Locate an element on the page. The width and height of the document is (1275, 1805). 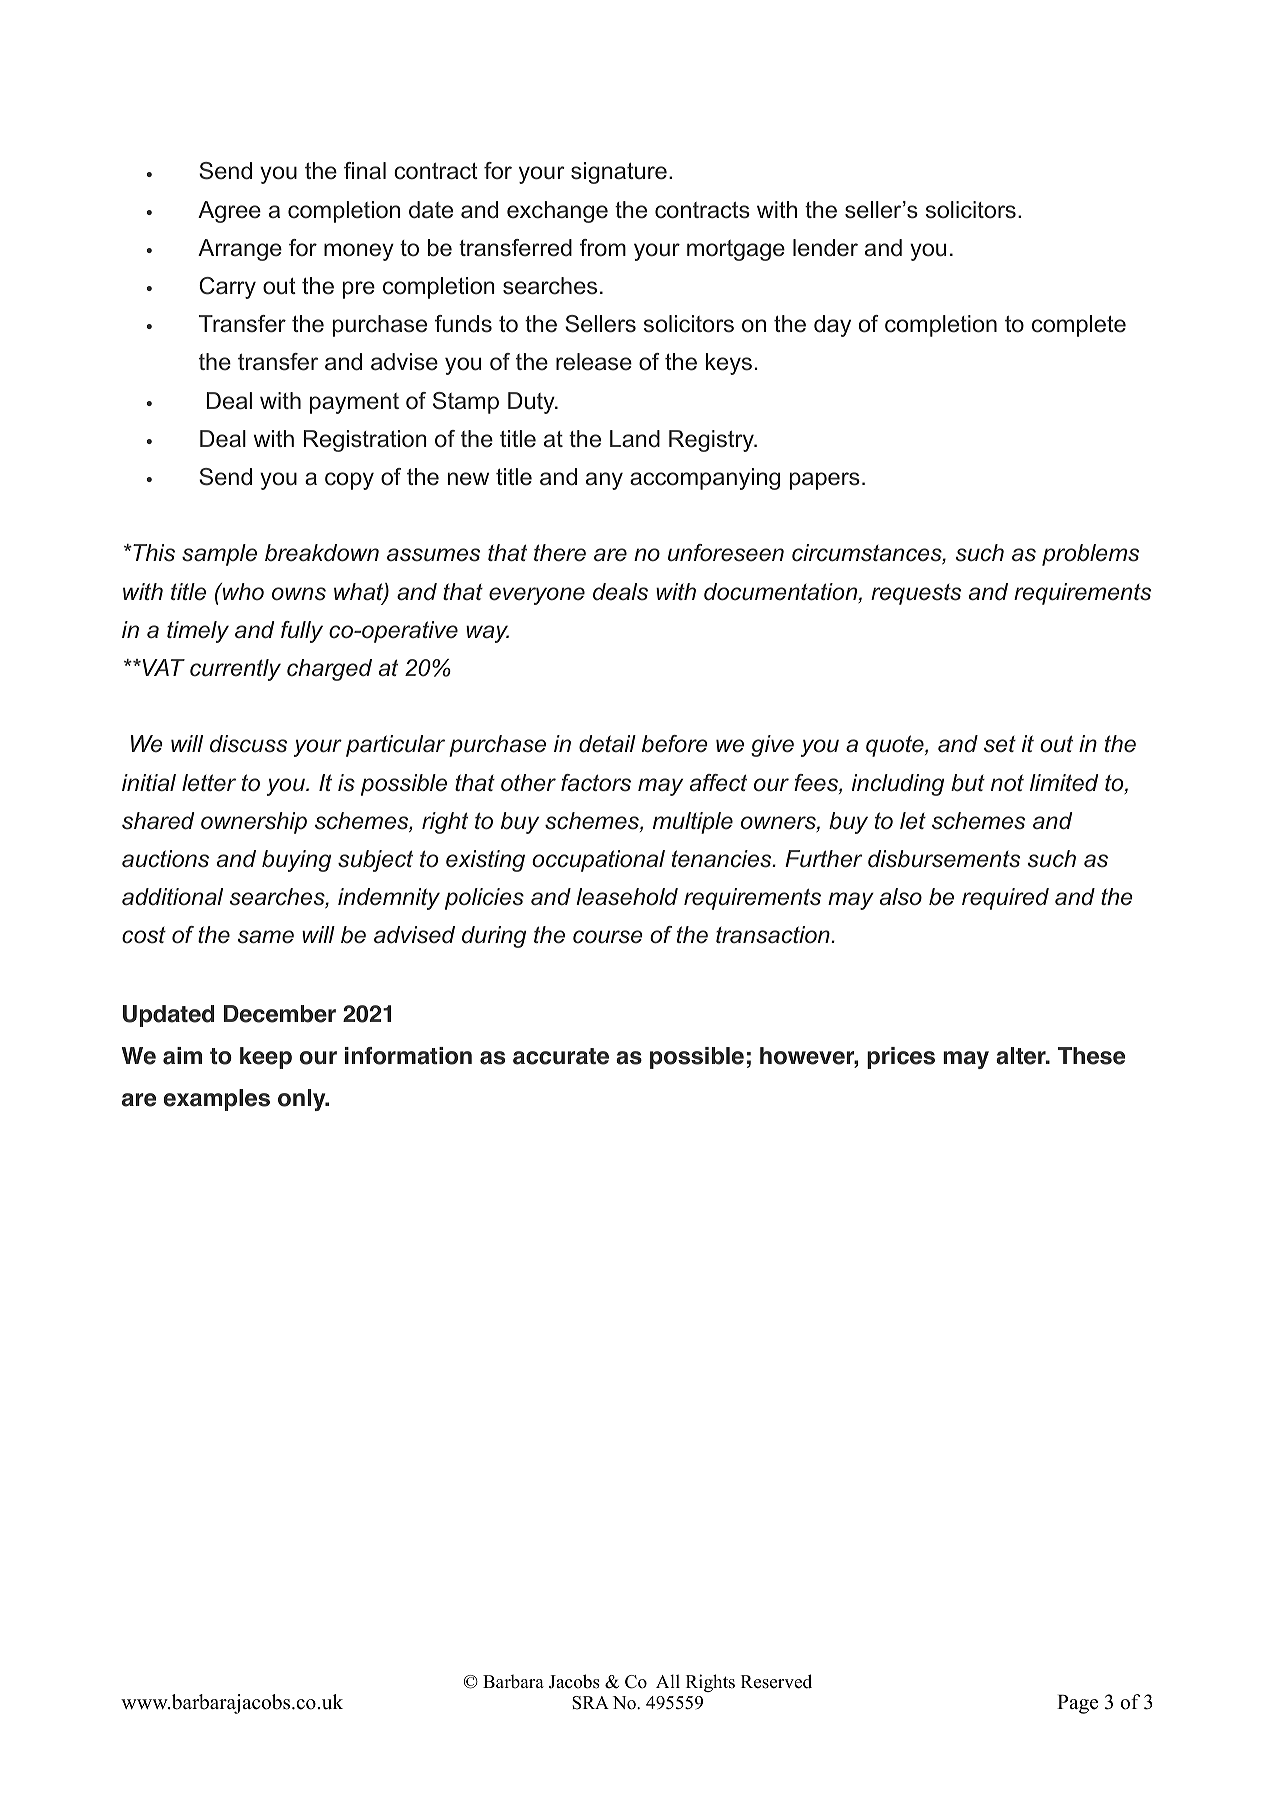
Agree is located at coordinates (229, 212).
